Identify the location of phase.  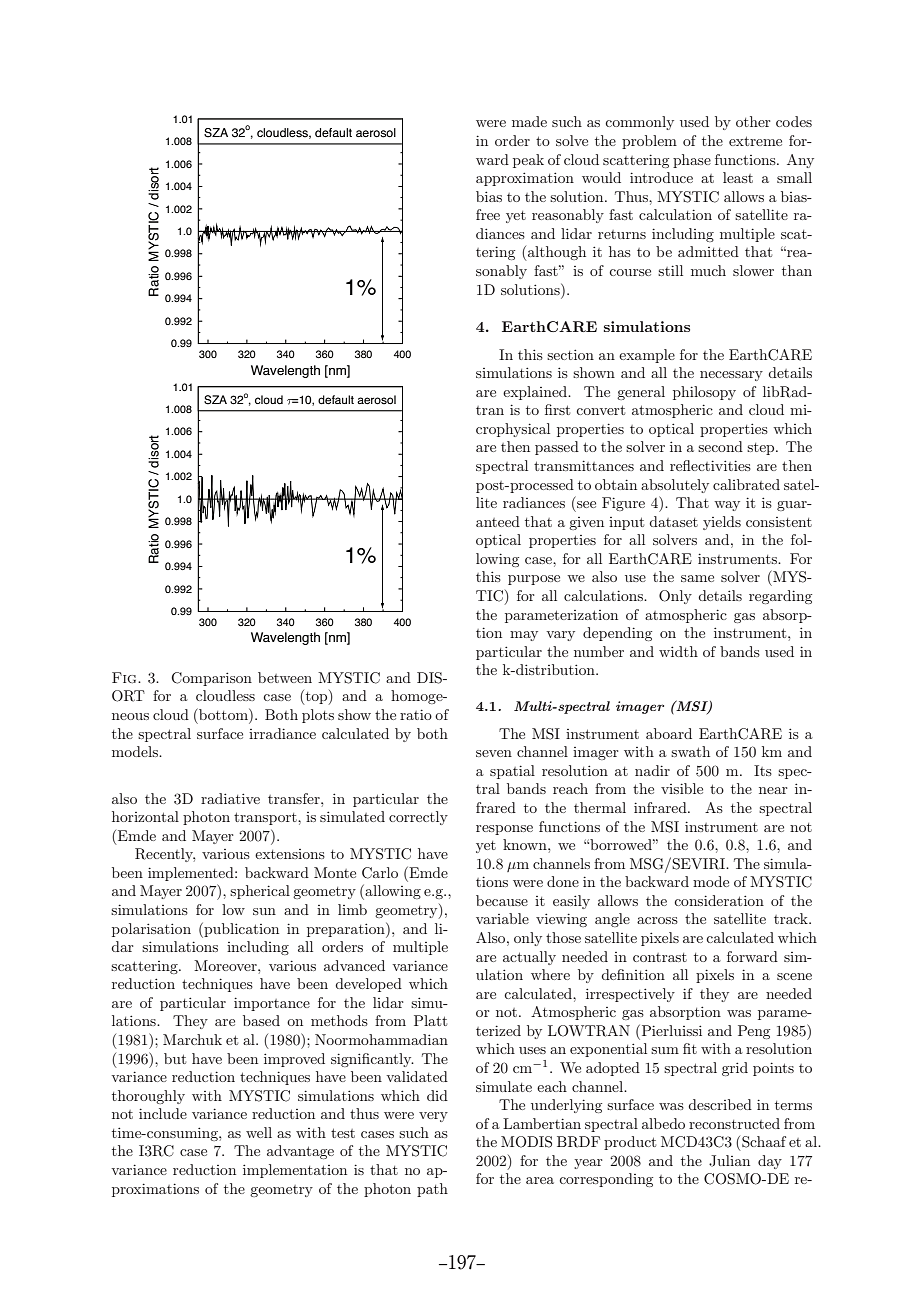
(692, 161).
